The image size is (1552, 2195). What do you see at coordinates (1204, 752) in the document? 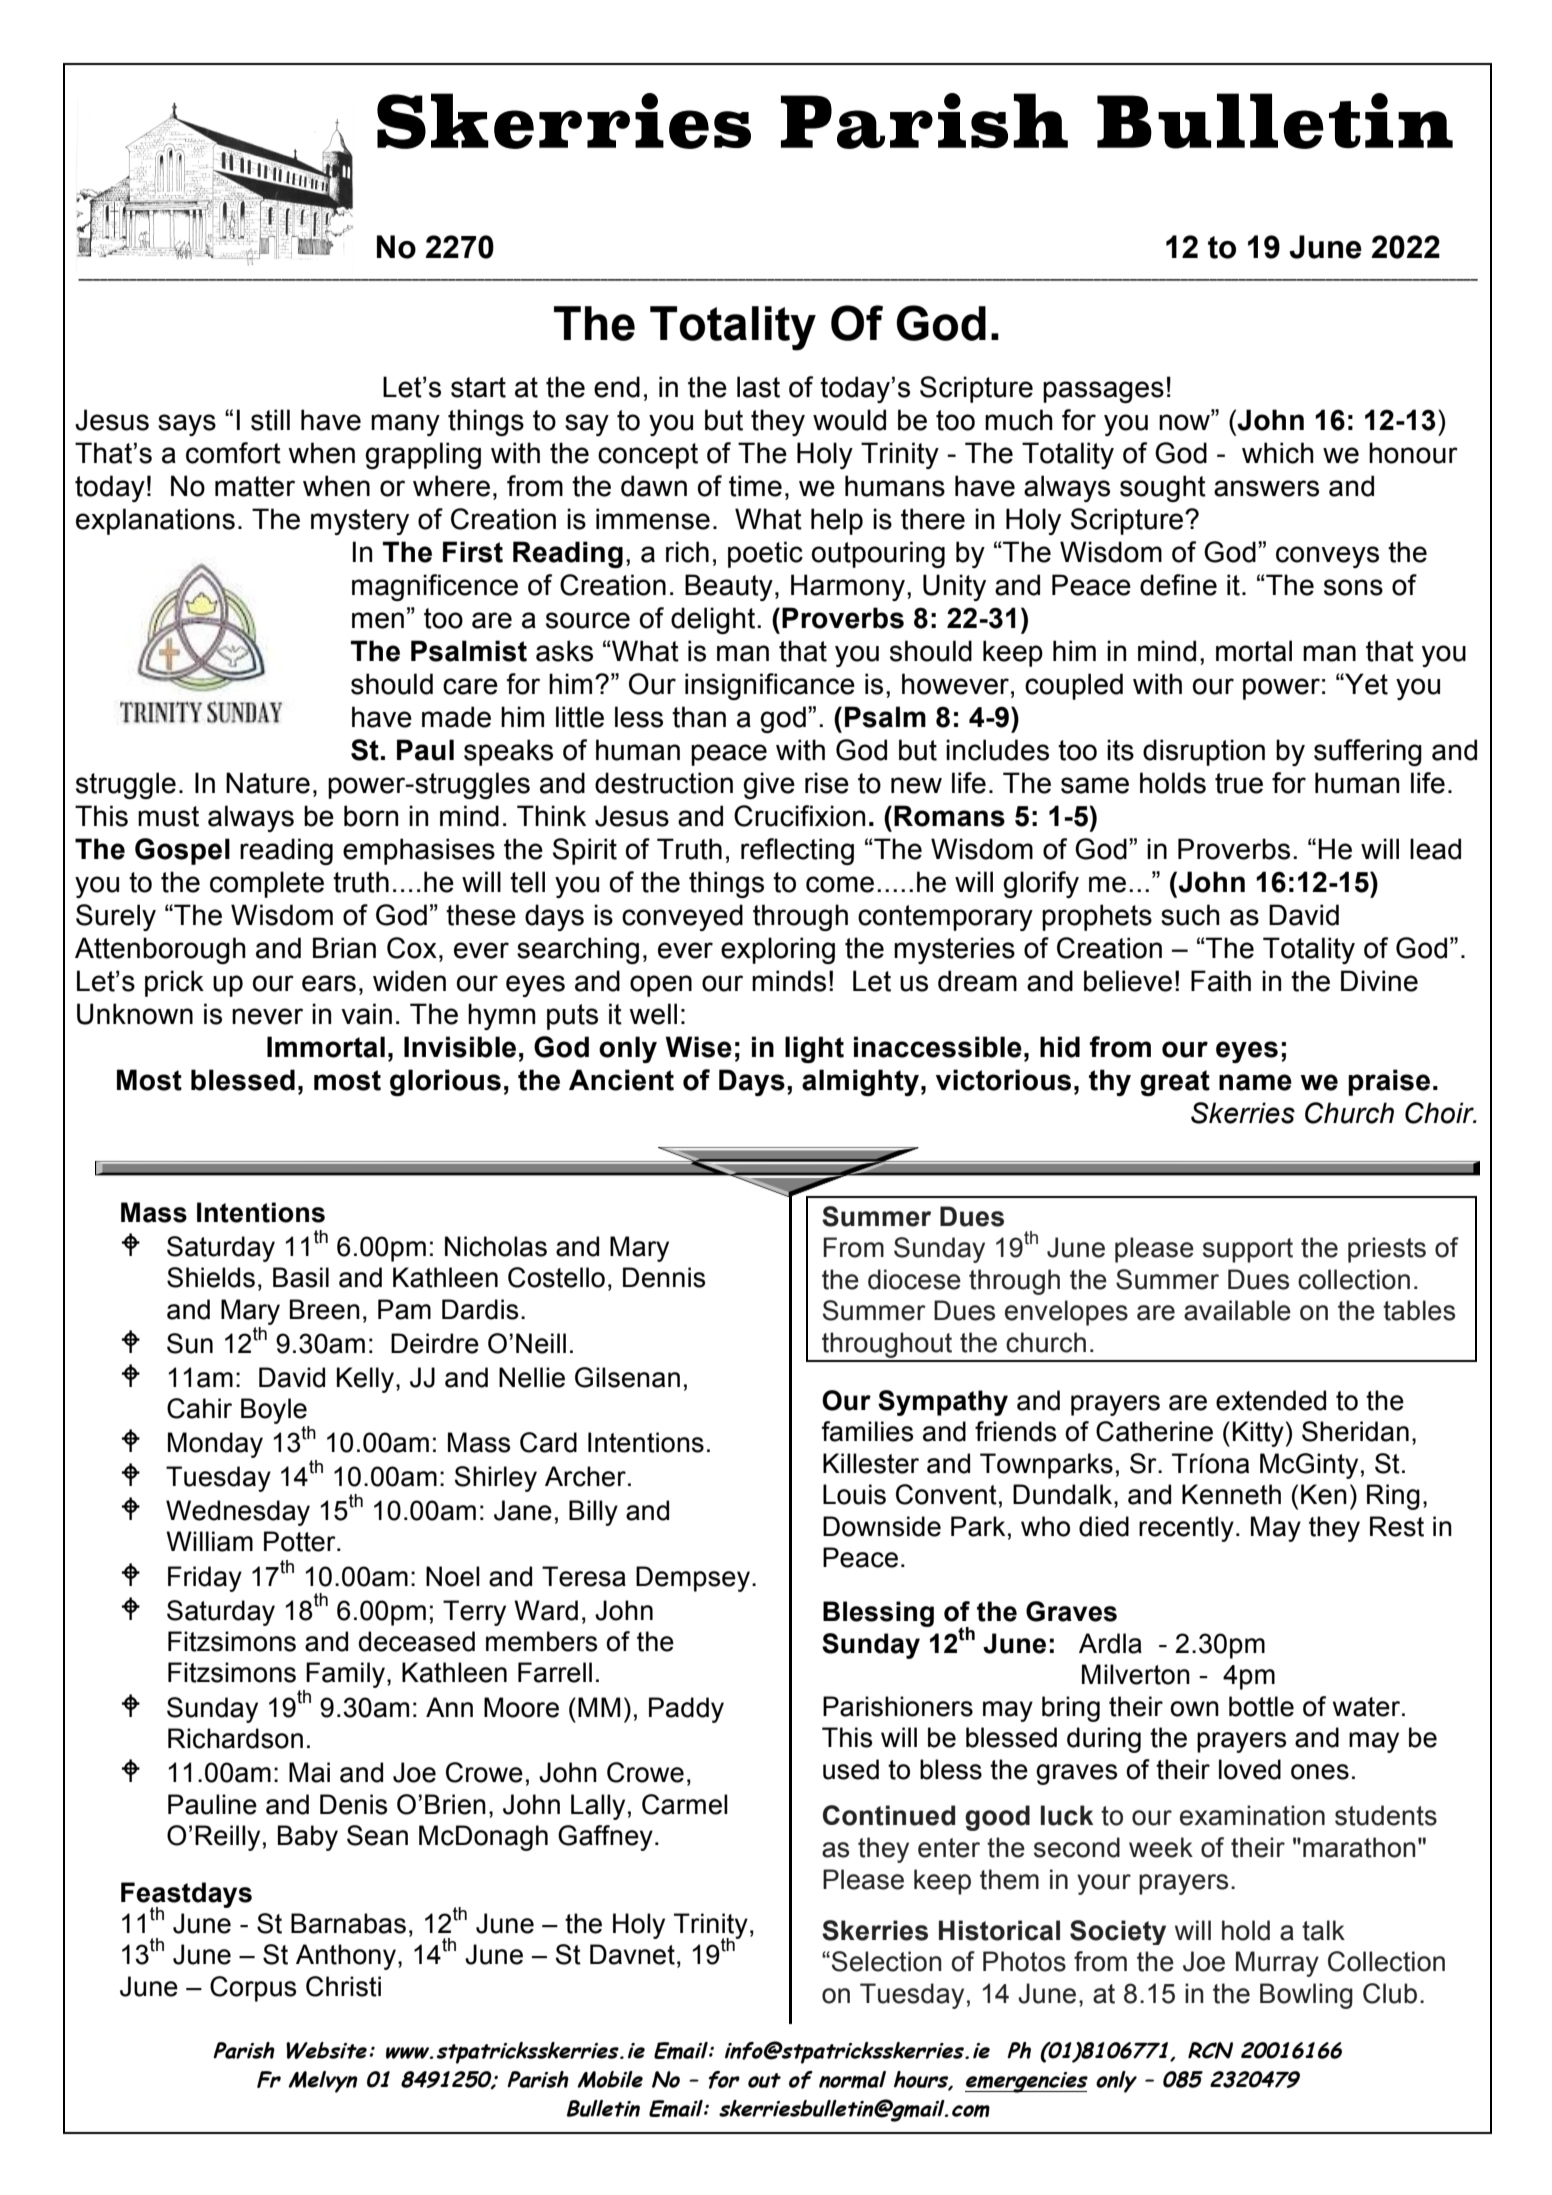
I see `disruption` at bounding box center [1204, 752].
